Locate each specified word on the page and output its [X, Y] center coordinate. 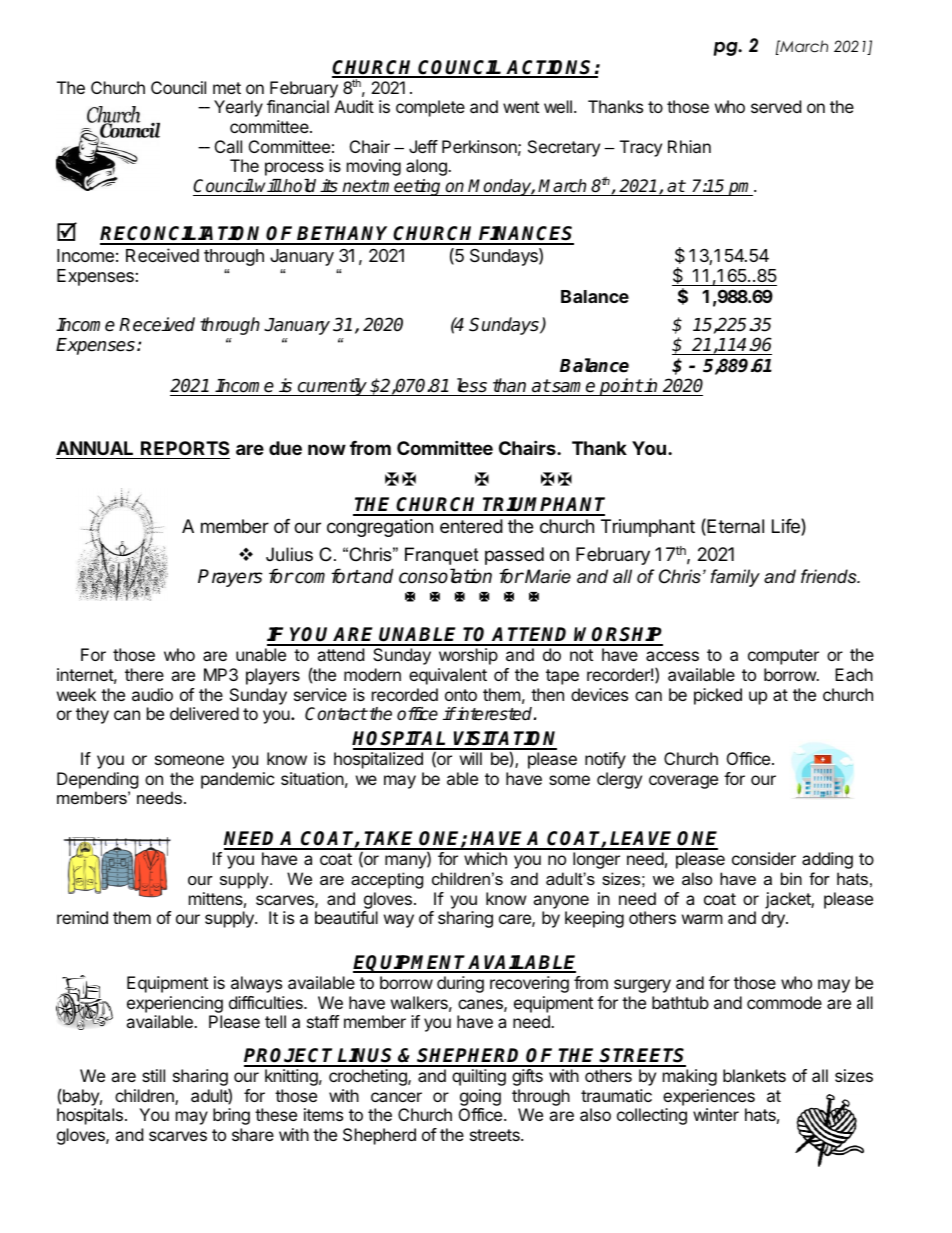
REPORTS [185, 448]
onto [461, 695]
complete [430, 108]
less [471, 387]
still [153, 1075]
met [227, 88]
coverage [683, 782]
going [480, 1097]
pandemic [238, 780]
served [776, 106]
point [620, 387]
